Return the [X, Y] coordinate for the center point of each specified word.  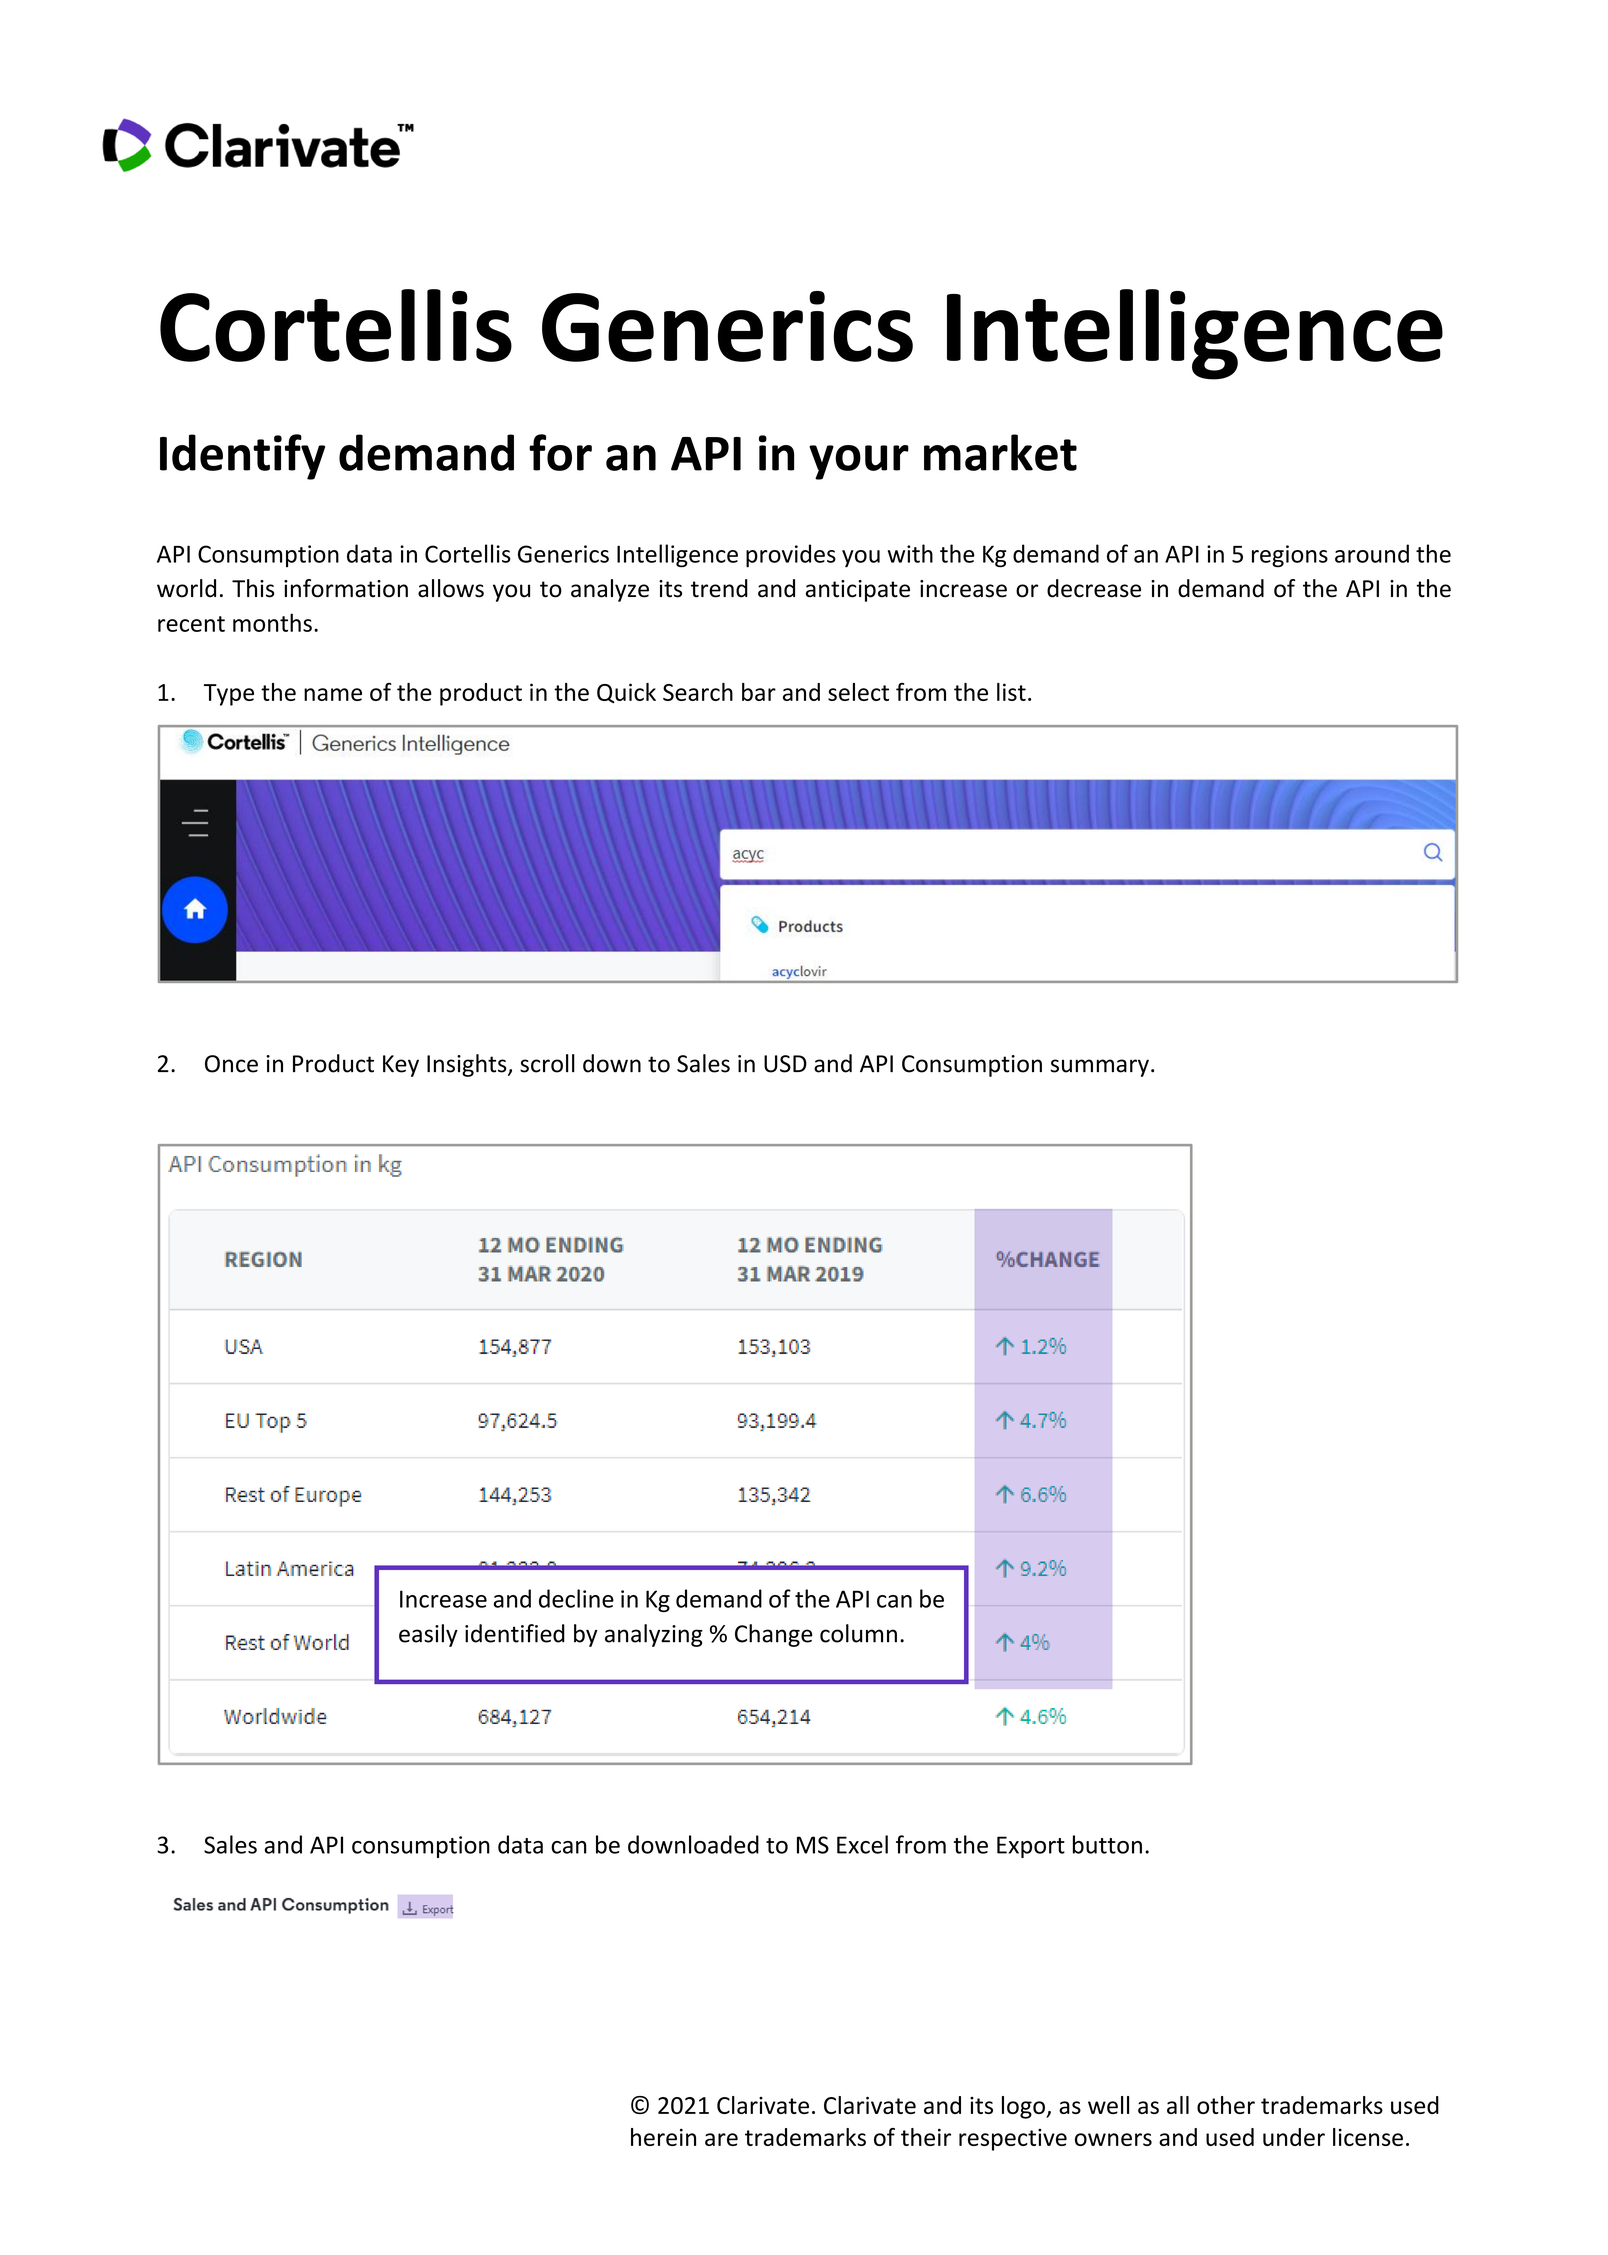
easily [428, 1635]
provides [791, 556]
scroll [547, 1063]
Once [231, 1064]
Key [401, 1066]
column [858, 1633]
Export [1031, 1847]
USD [785, 1064]
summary [1099, 1068]
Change [774, 1635]
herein [663, 2137]
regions [1290, 556]
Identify [242, 457]
